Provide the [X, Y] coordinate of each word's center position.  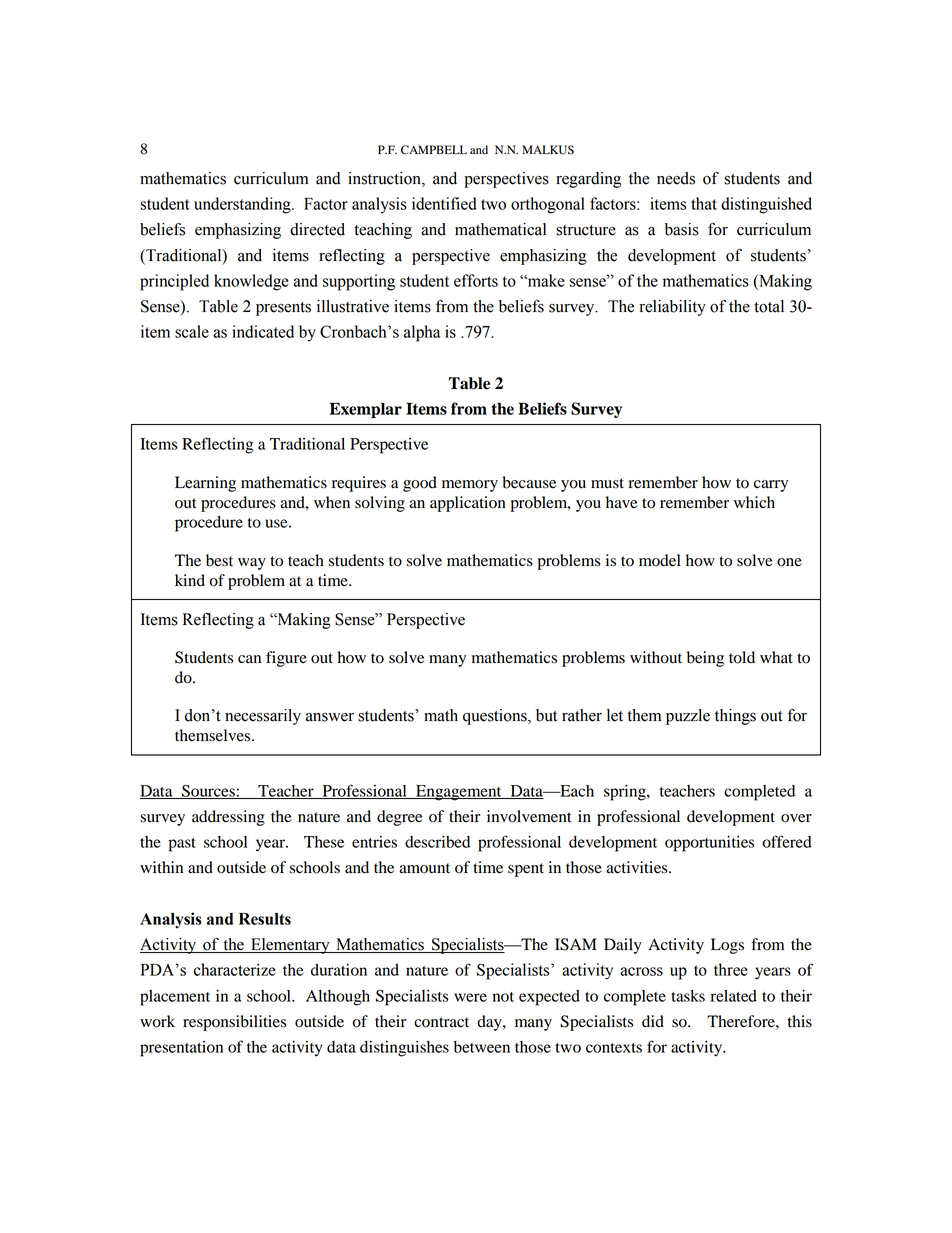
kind [190, 580]
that [704, 203]
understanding [243, 205]
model [660, 560]
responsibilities [234, 1023]
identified [444, 203]
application [468, 504]
